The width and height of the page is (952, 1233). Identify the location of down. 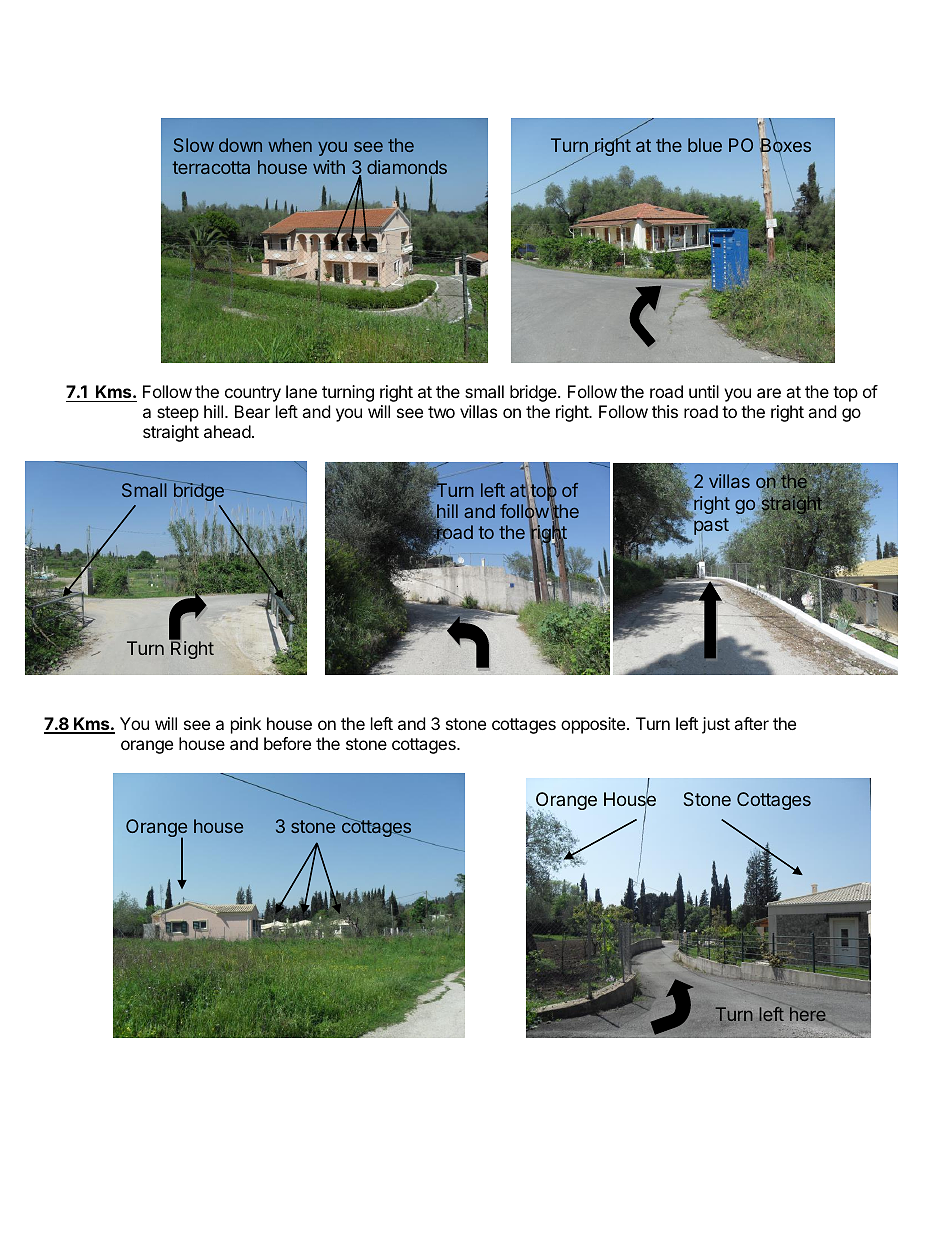
(240, 145).
